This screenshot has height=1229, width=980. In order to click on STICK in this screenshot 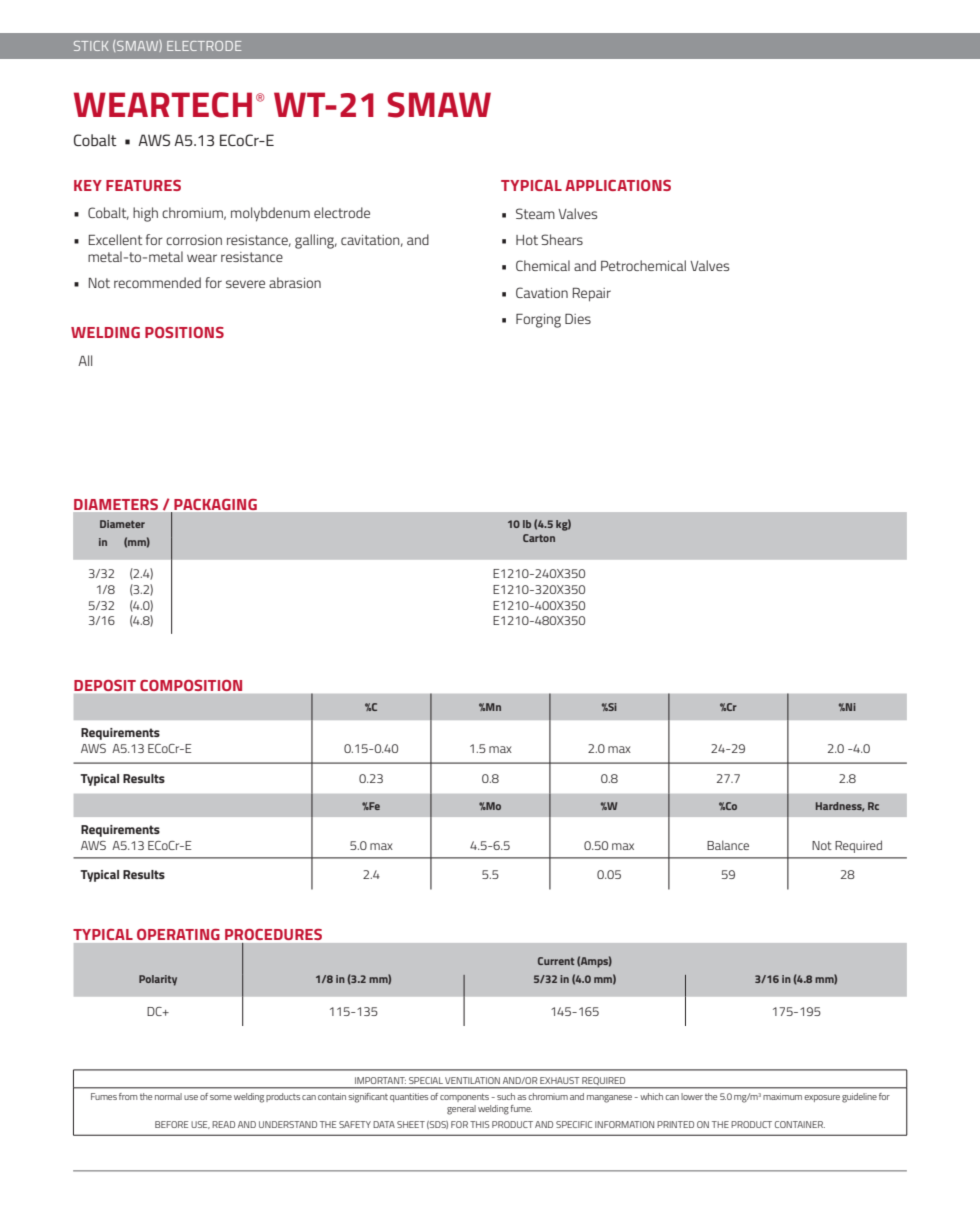, I will do `click(91, 46)`.
